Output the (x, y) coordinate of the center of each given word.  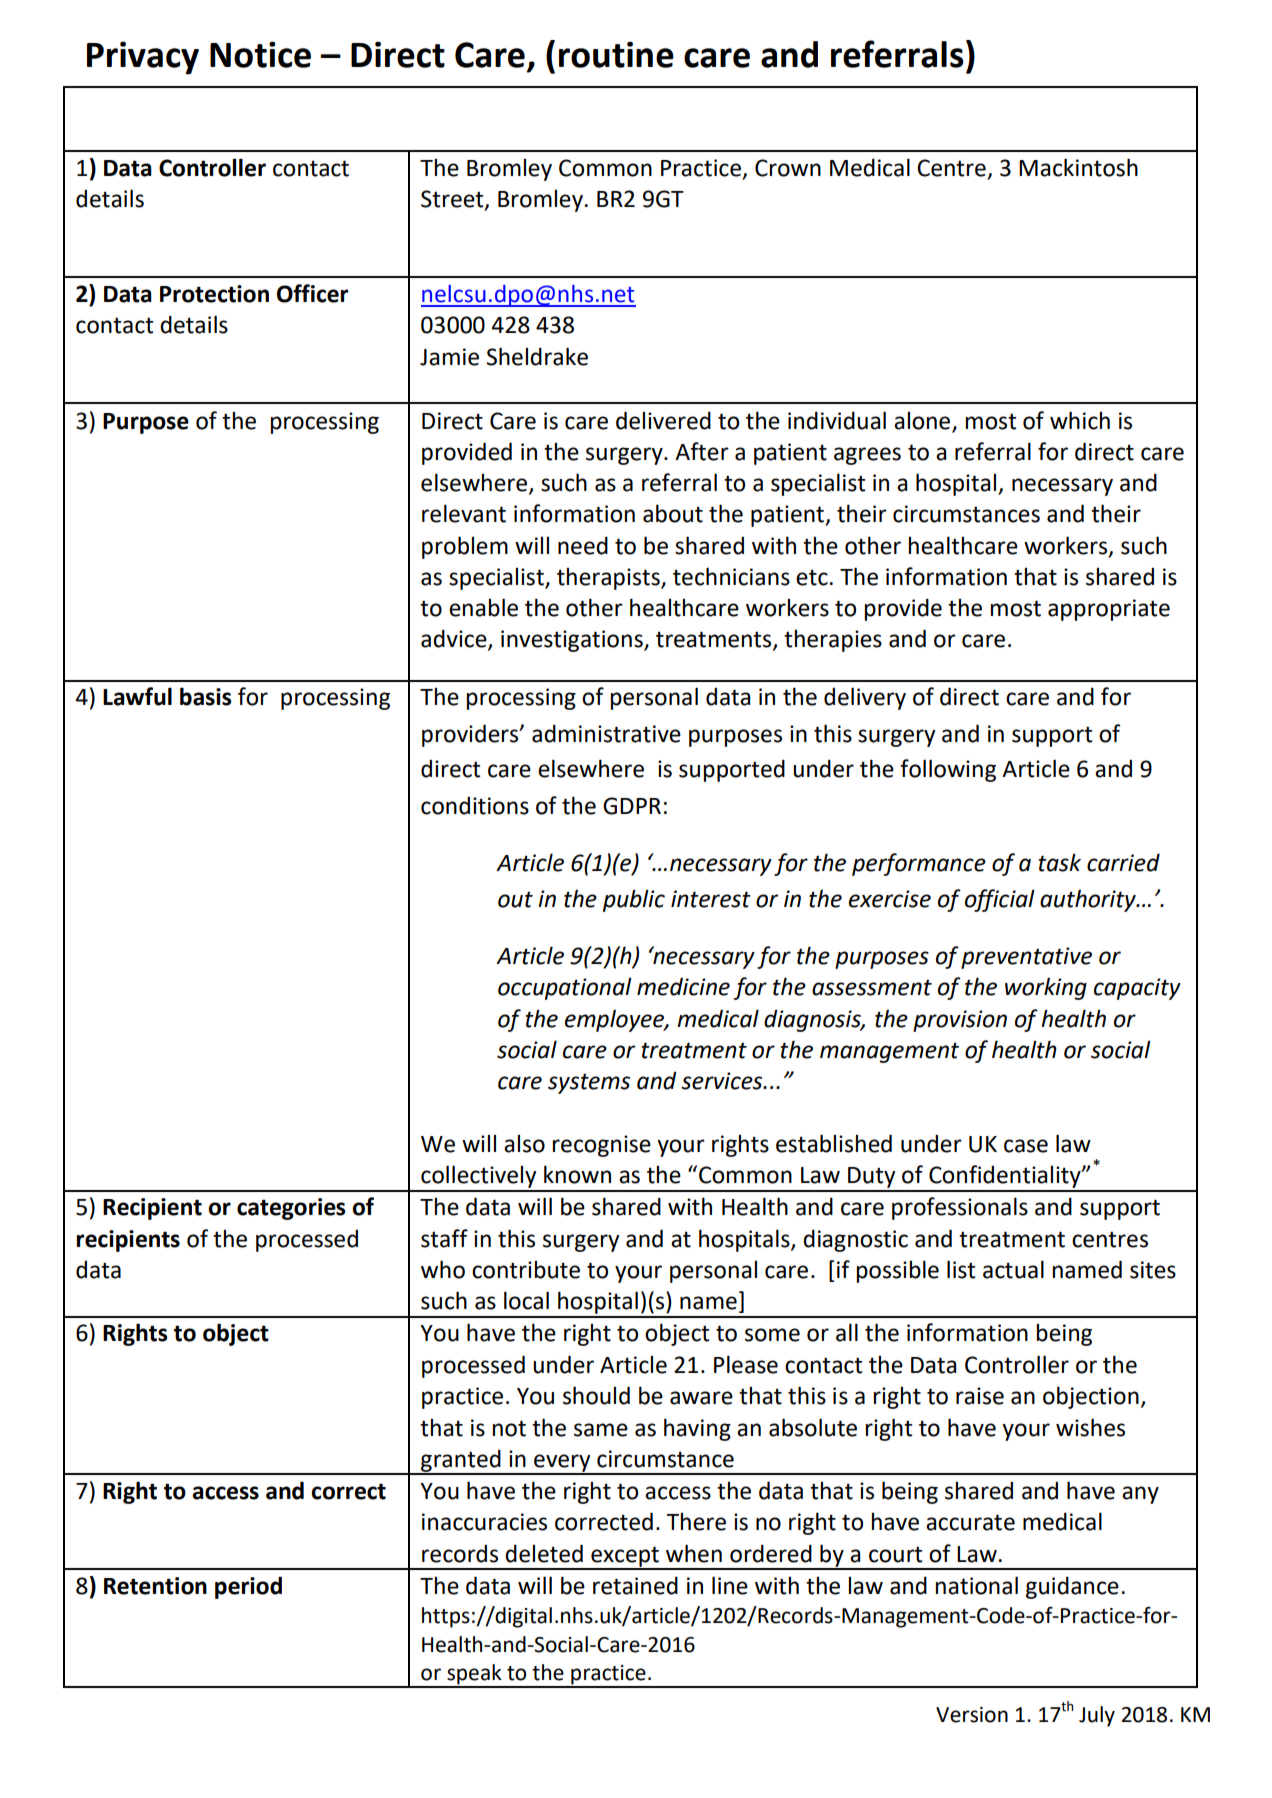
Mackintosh (1078, 167)
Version (972, 1715)
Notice (260, 54)
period (248, 1587)
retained (635, 1585)
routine (616, 54)
